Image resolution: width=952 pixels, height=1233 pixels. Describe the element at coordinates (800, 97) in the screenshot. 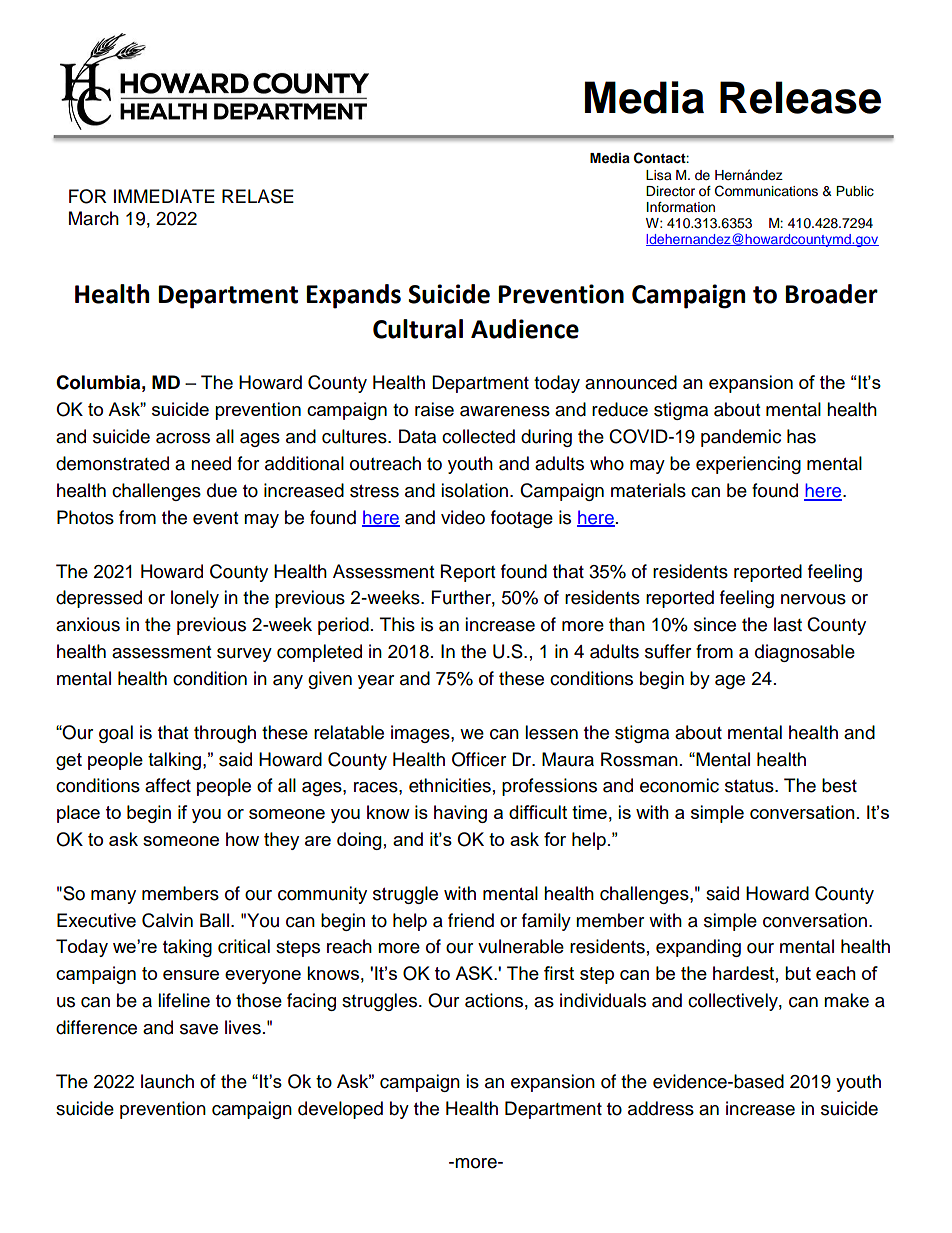

I see `Release` at that location.
